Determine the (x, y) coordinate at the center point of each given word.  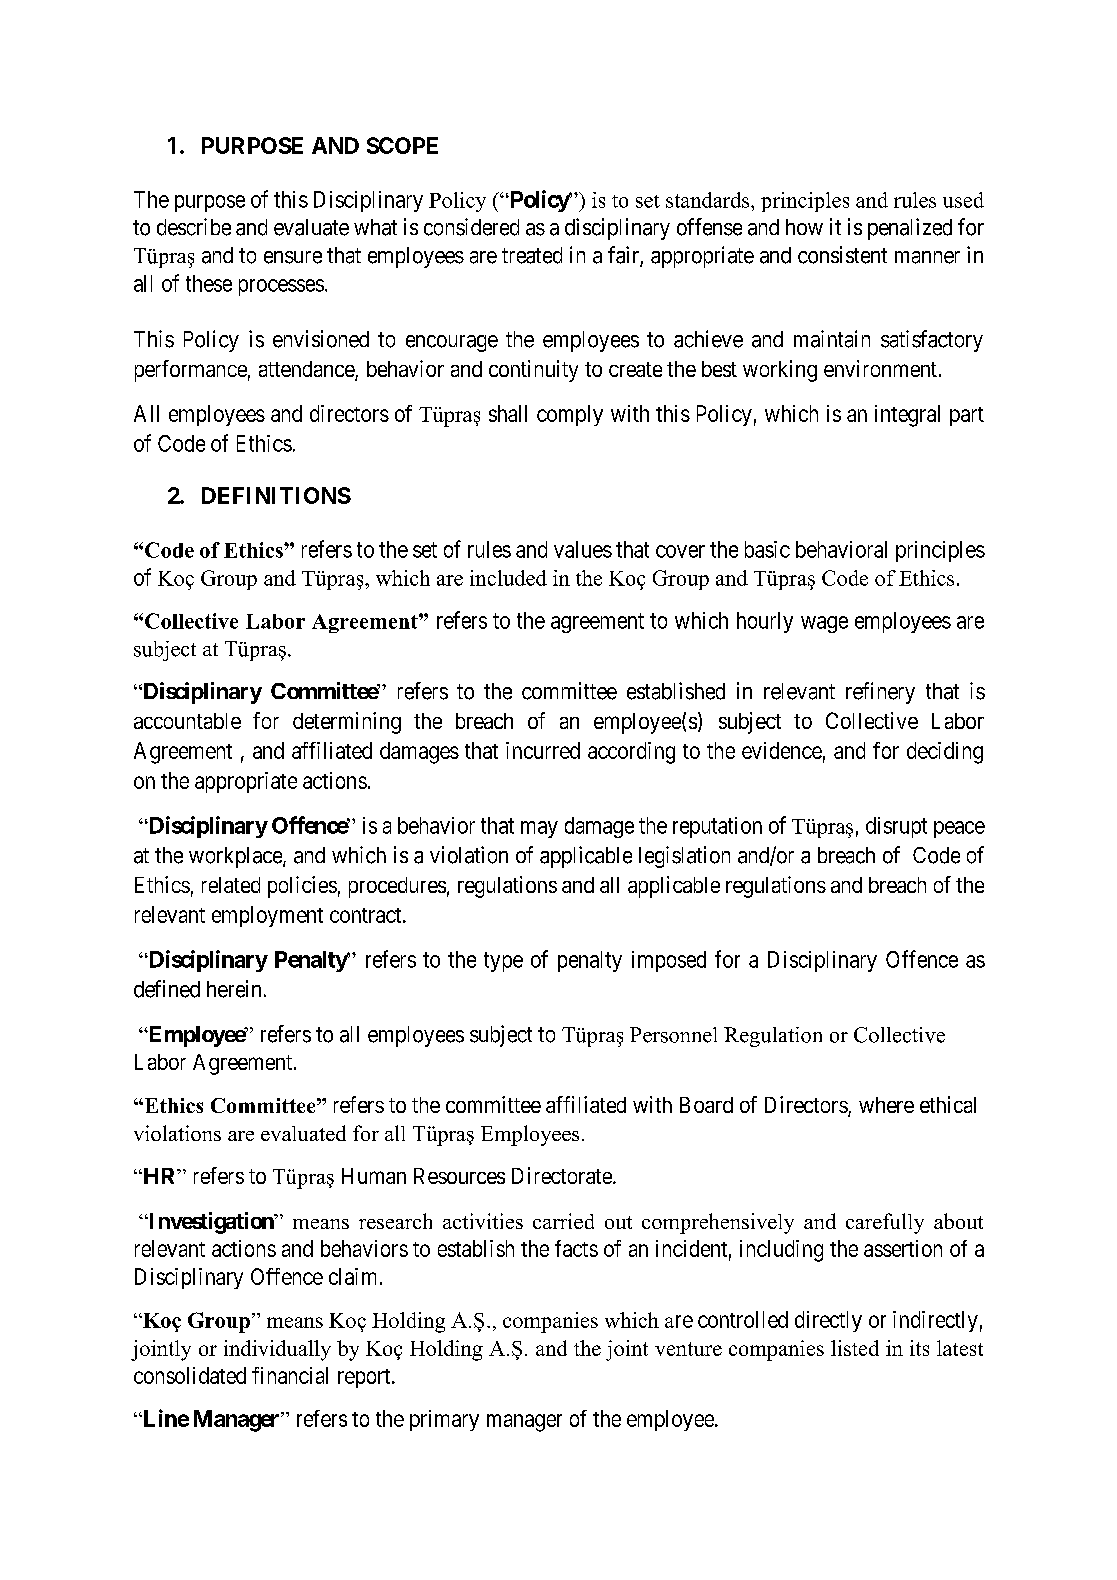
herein (234, 989)
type (503, 962)
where (886, 1105)
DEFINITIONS (276, 495)
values (583, 549)
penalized (910, 229)
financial (290, 1375)
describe (194, 227)
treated (532, 255)
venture (688, 1349)
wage (824, 624)
